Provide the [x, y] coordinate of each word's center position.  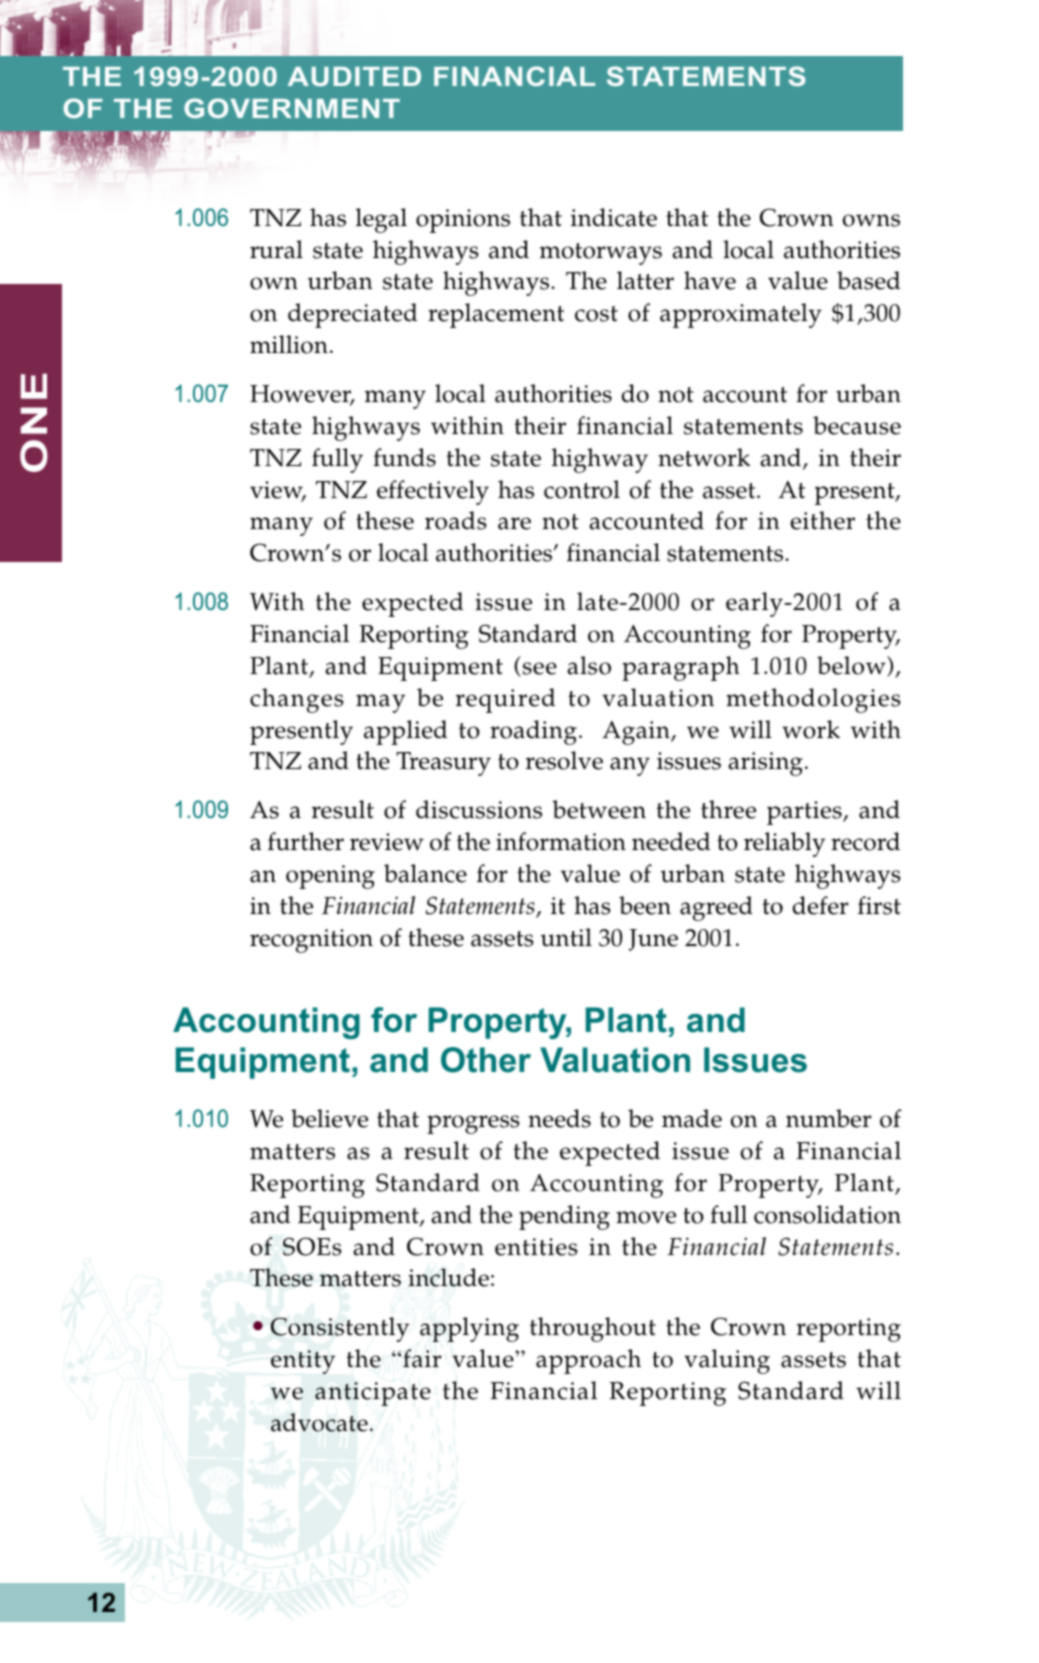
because [857, 425]
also [589, 665]
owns [871, 220]
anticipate [373, 1394]
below [852, 666]
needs [559, 1118]
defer [821, 905]
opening [330, 877]
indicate [614, 217]
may [380, 703]
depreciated [352, 315]
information [561, 841]
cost [596, 314]
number [829, 1118]
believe [329, 1118]
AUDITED [354, 76]
